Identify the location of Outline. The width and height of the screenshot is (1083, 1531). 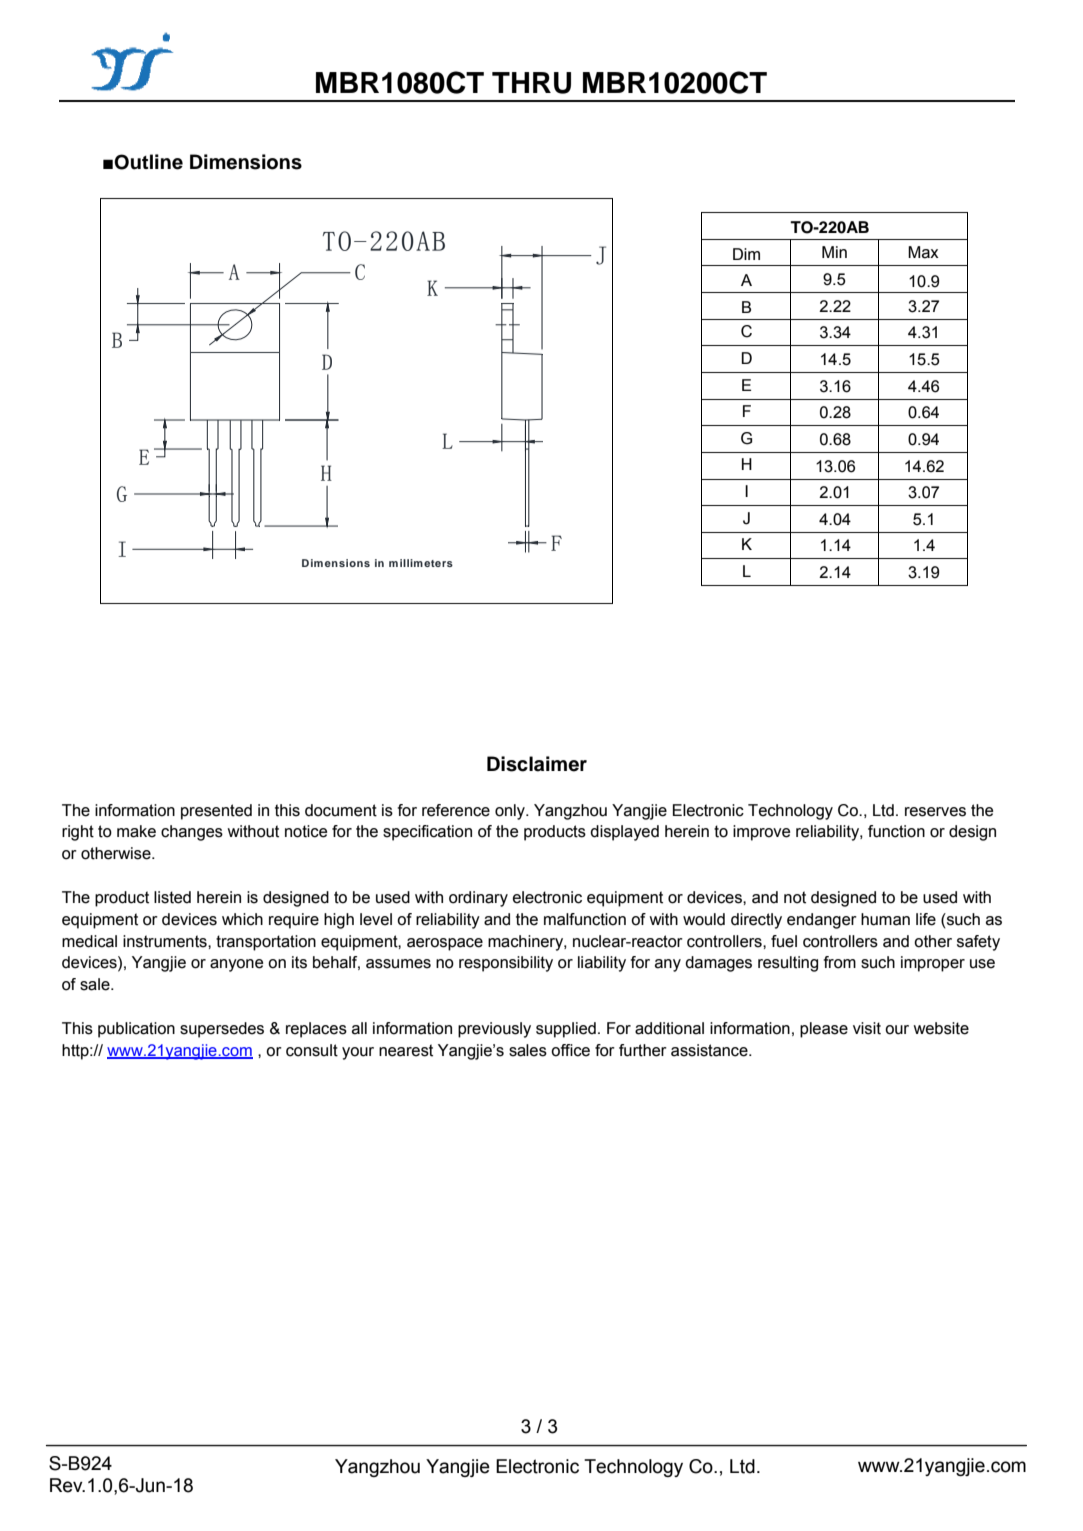
(148, 162).
